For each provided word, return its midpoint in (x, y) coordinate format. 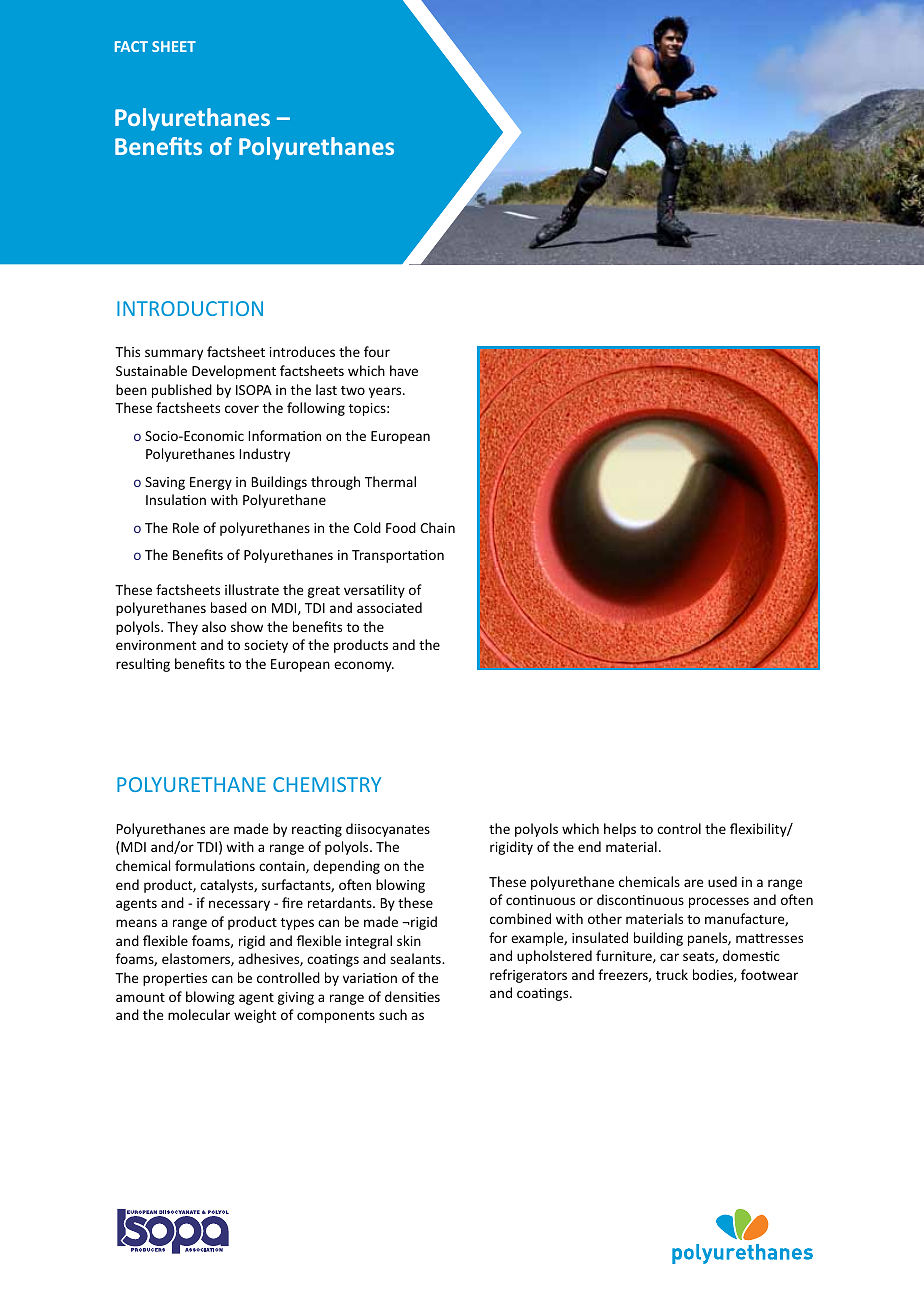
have (404, 370)
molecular (199, 1014)
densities (412, 996)
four (377, 351)
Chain (437, 527)
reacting (317, 830)
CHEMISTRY (327, 784)
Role (186, 527)
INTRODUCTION (190, 308)
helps (620, 830)
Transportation (398, 556)
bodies (714, 975)
